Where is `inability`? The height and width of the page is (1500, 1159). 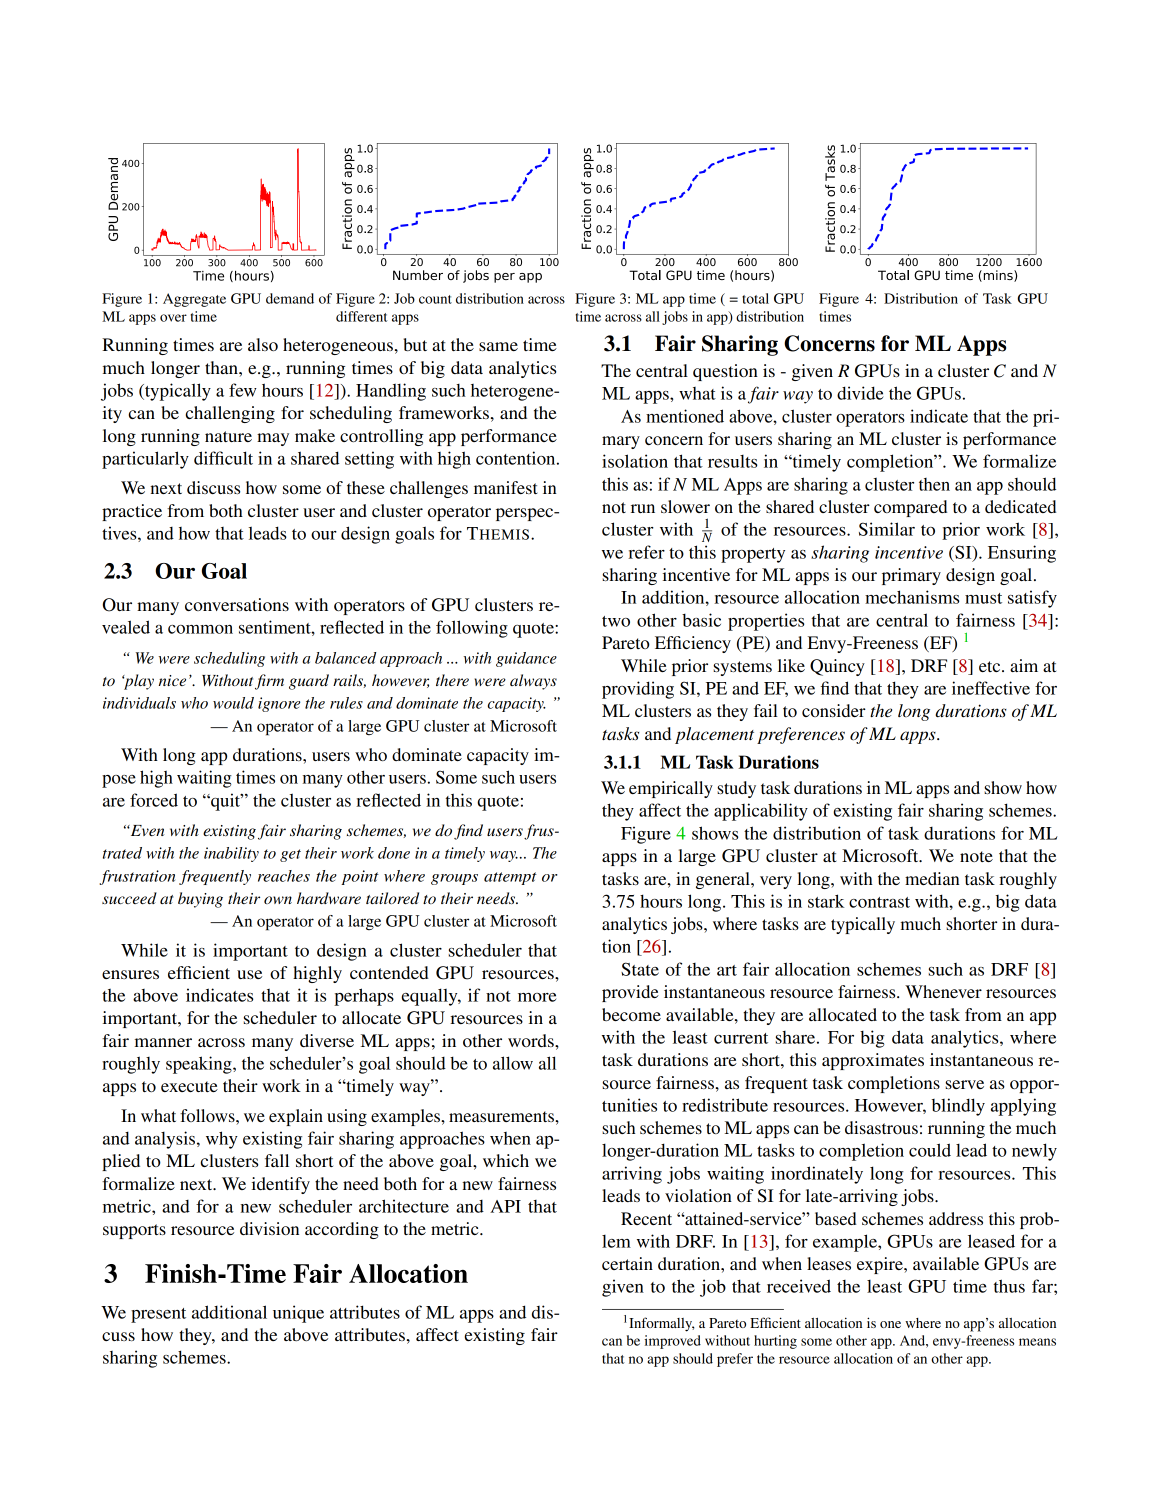
inability is located at coordinates (231, 854).
